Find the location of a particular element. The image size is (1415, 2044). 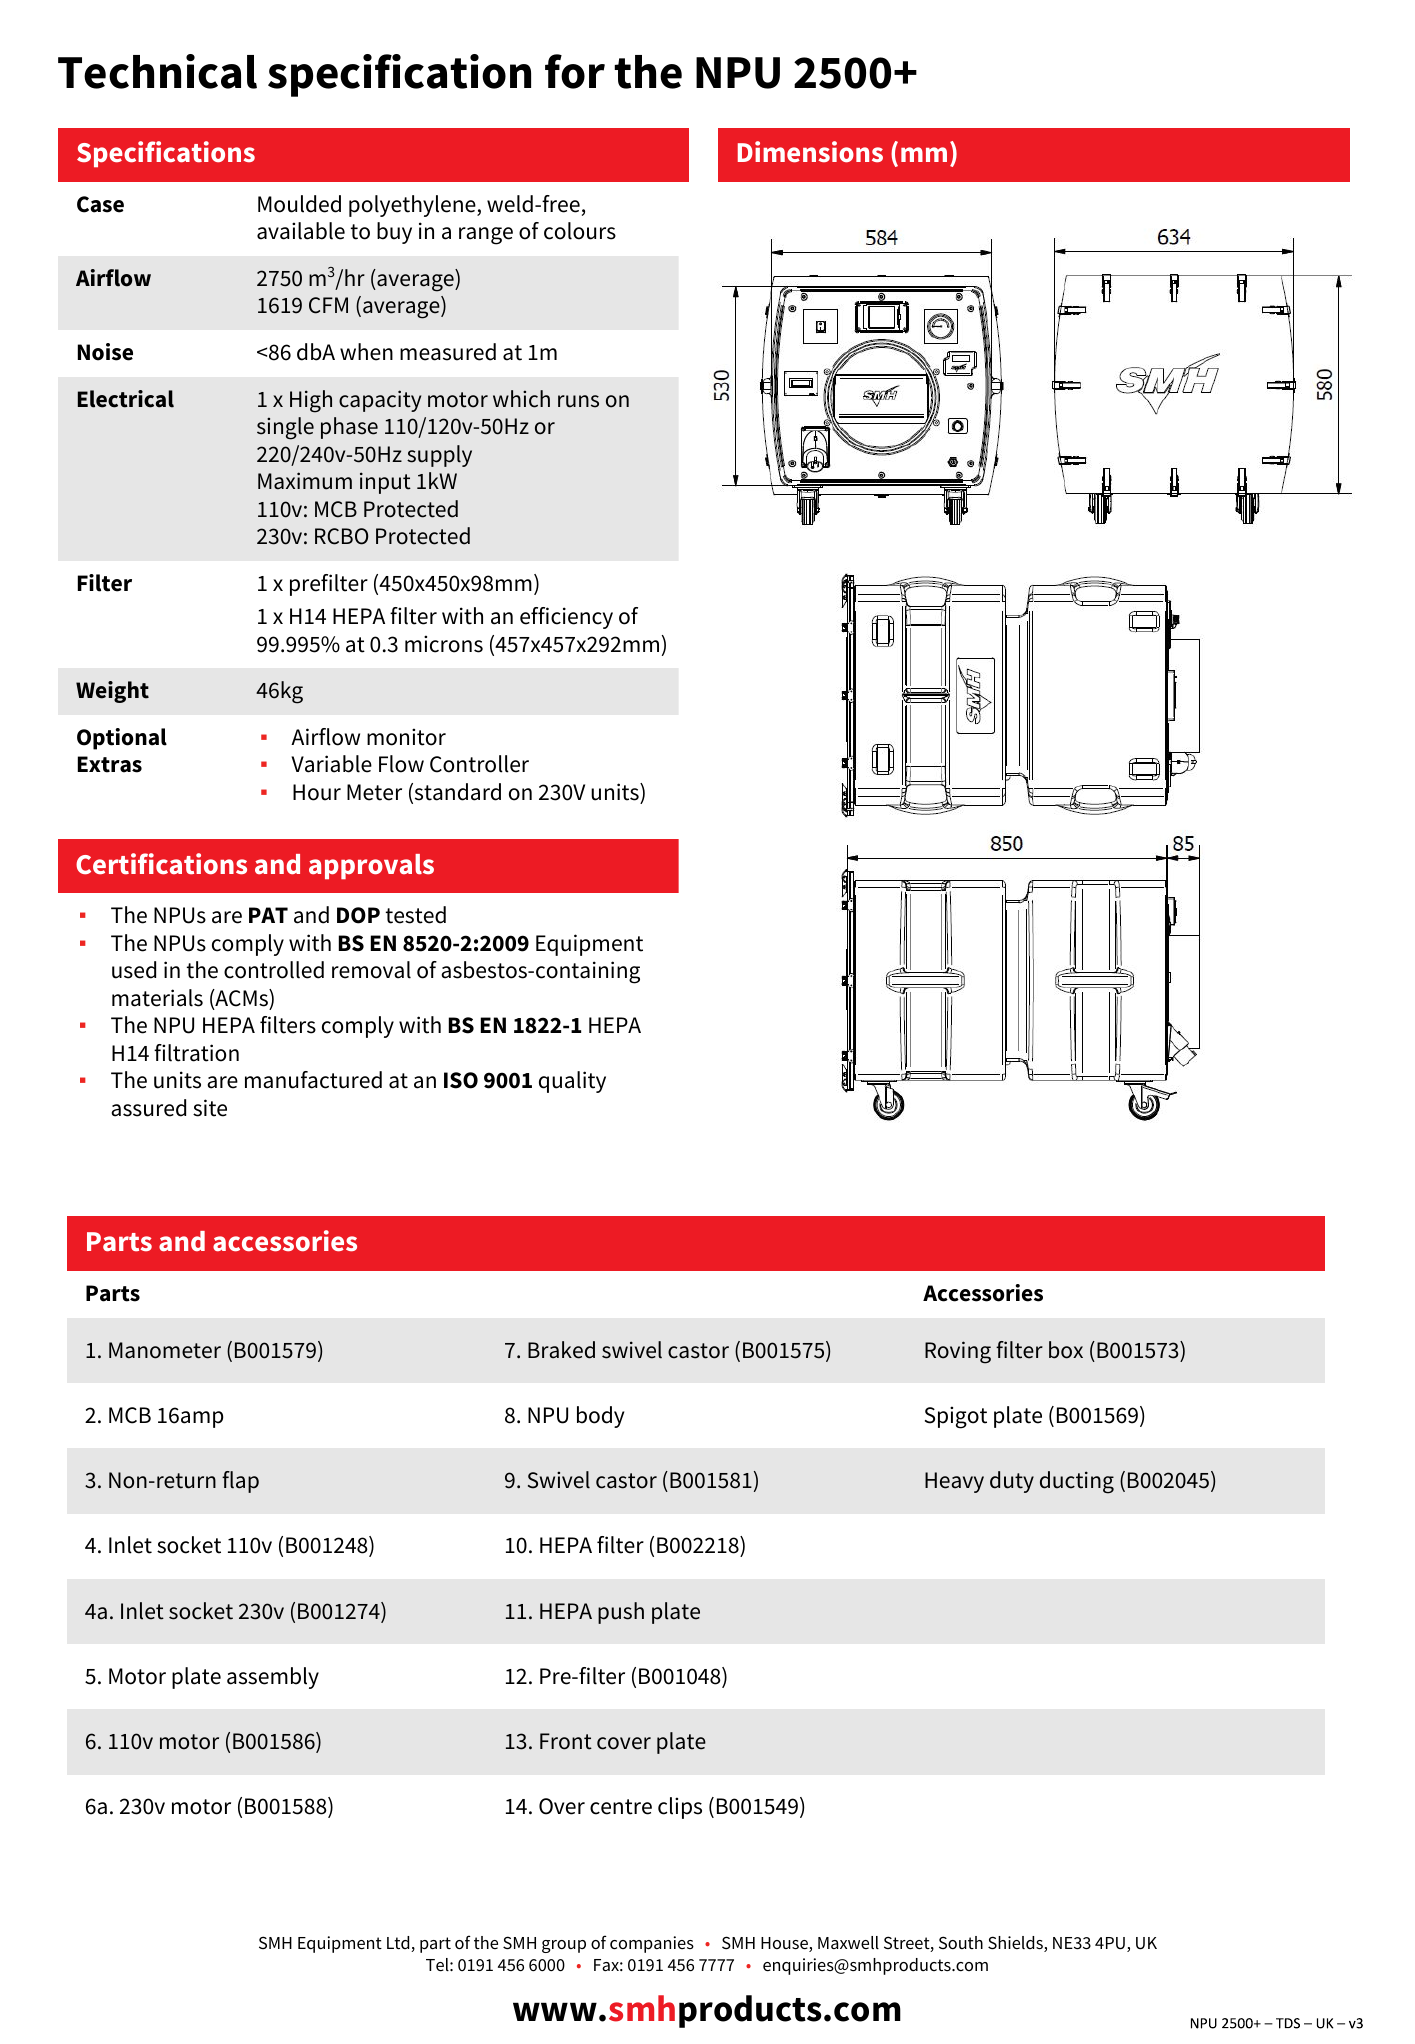

Dimensions is located at coordinates (810, 152).
